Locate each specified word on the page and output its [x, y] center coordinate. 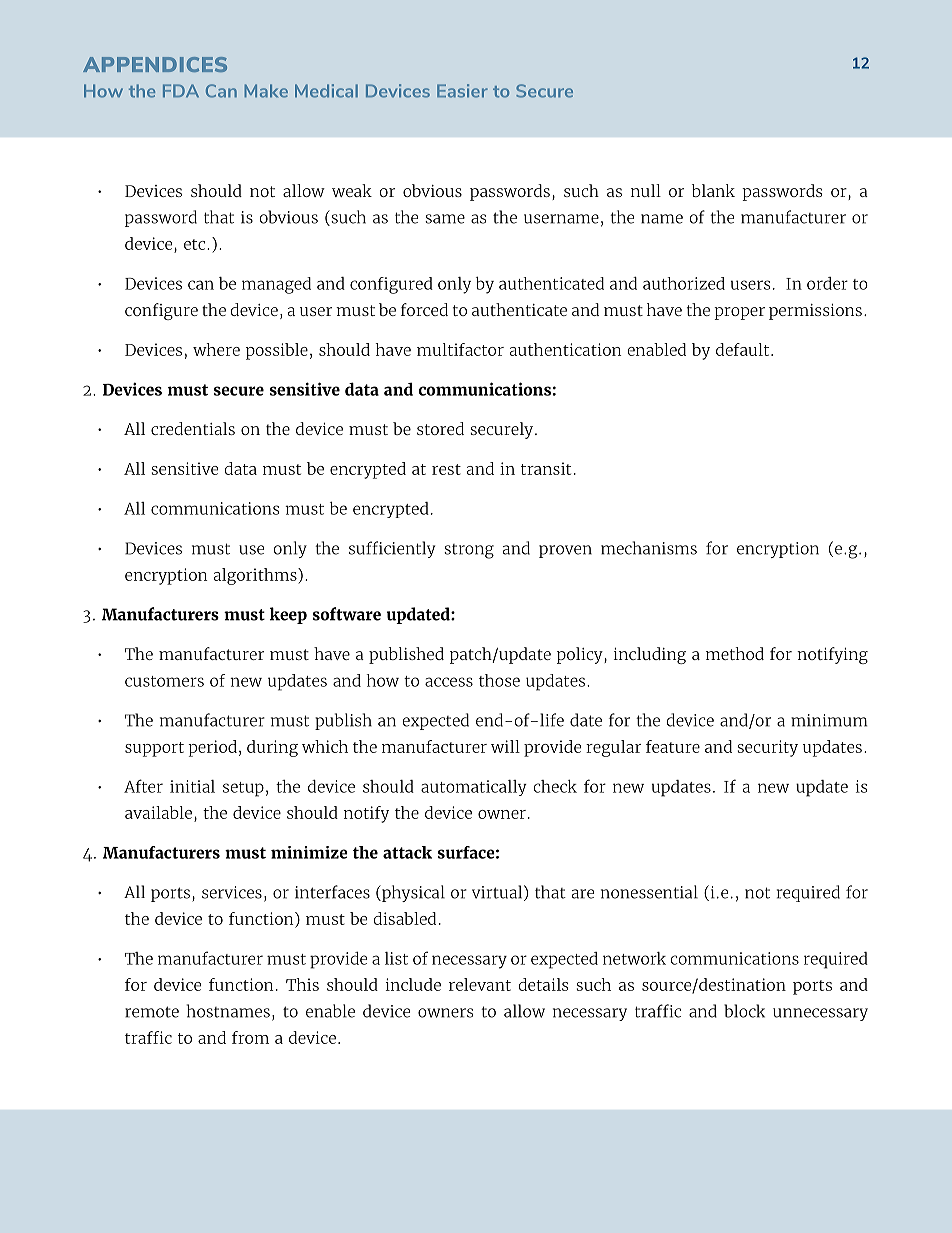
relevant [480, 984]
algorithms [256, 576]
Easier [462, 91]
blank [713, 190]
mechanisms [649, 548]
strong [469, 551]
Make [266, 91]
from [250, 1037]
